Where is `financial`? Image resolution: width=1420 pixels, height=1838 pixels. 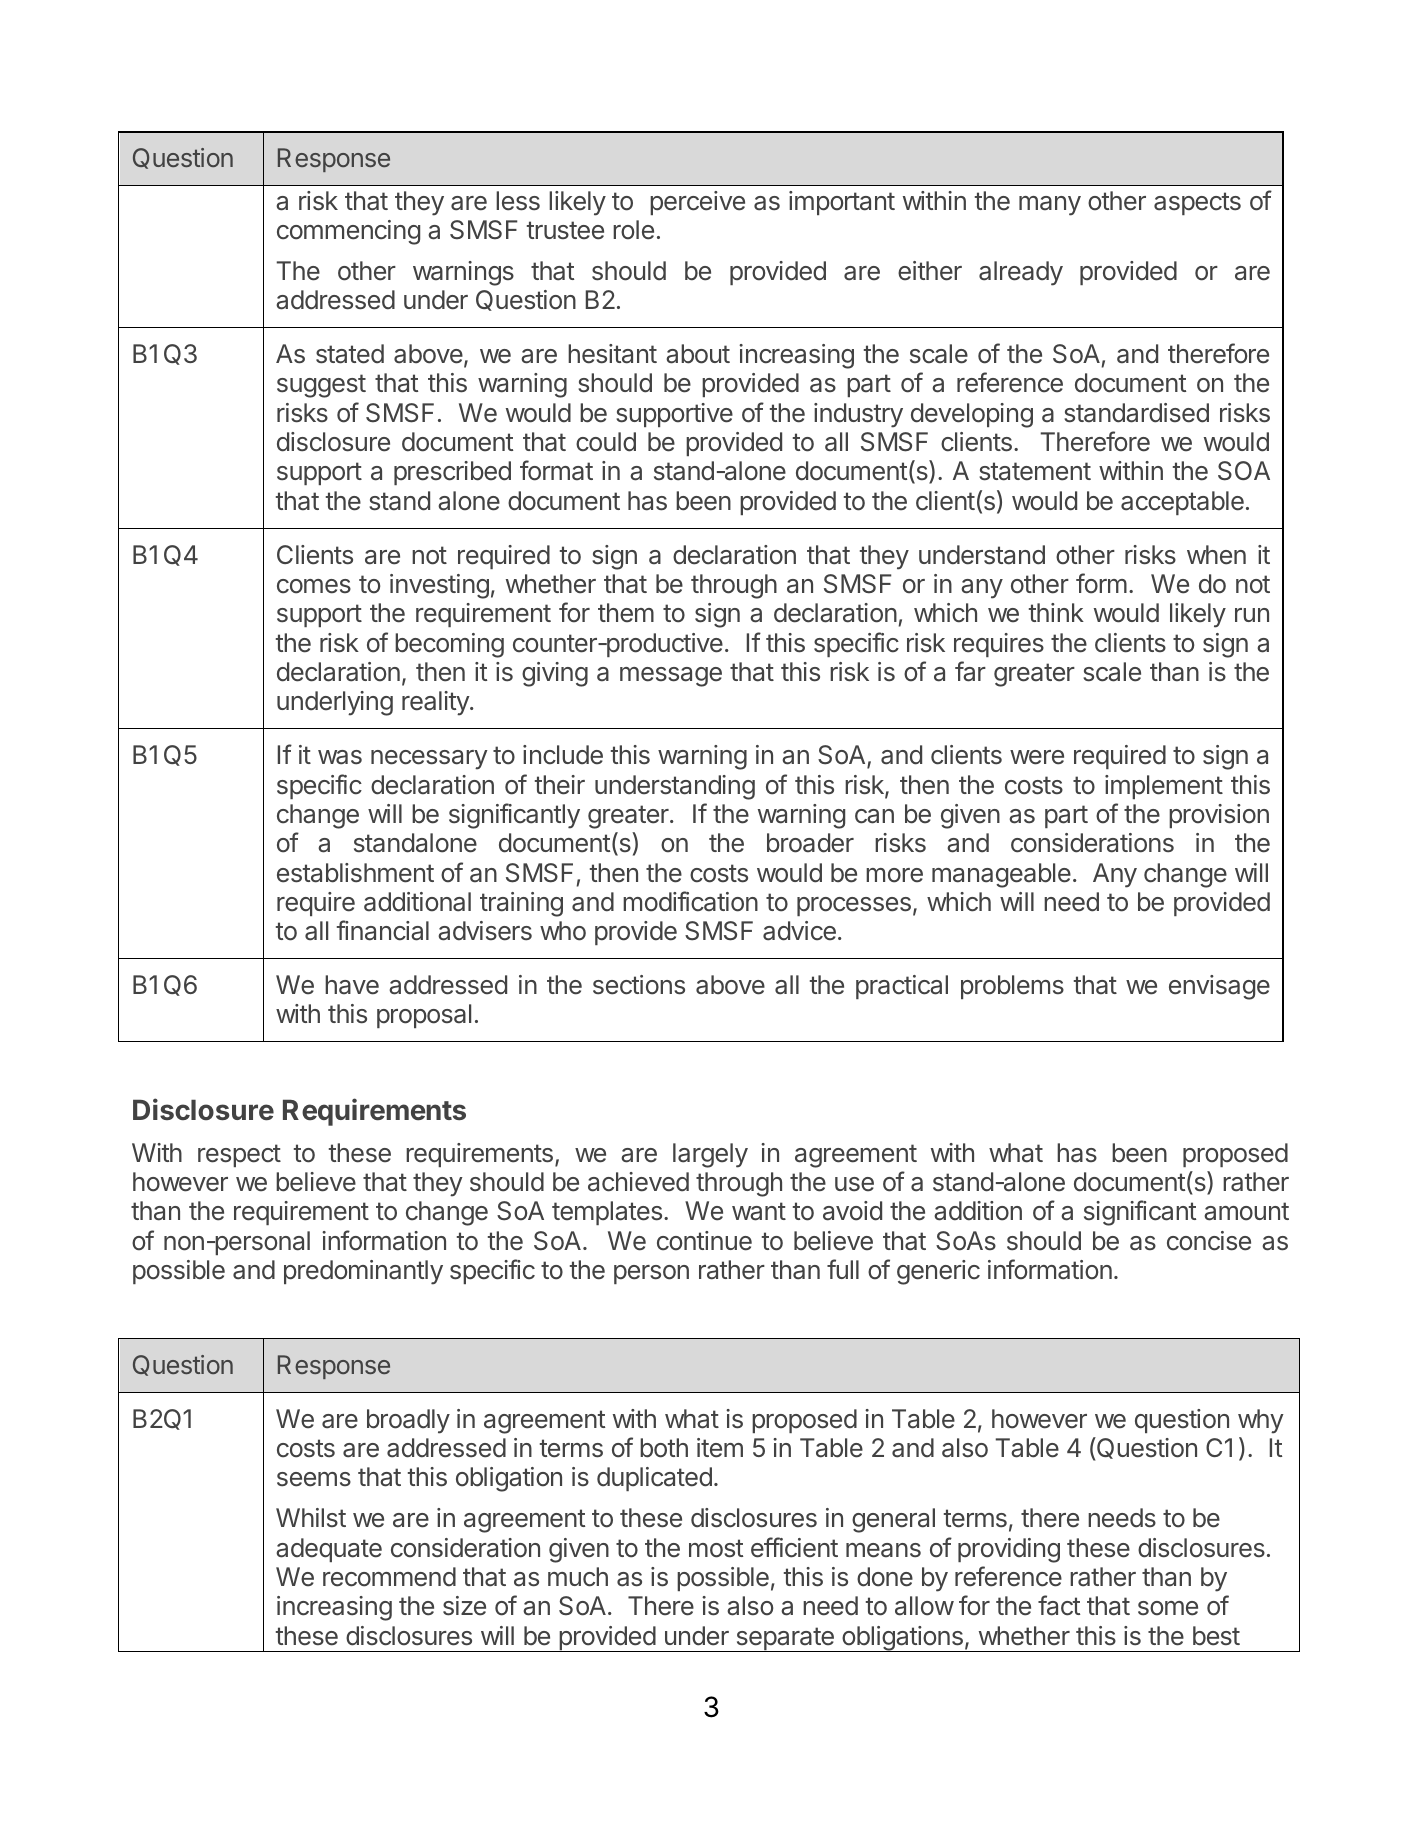 financial is located at coordinates (383, 930).
